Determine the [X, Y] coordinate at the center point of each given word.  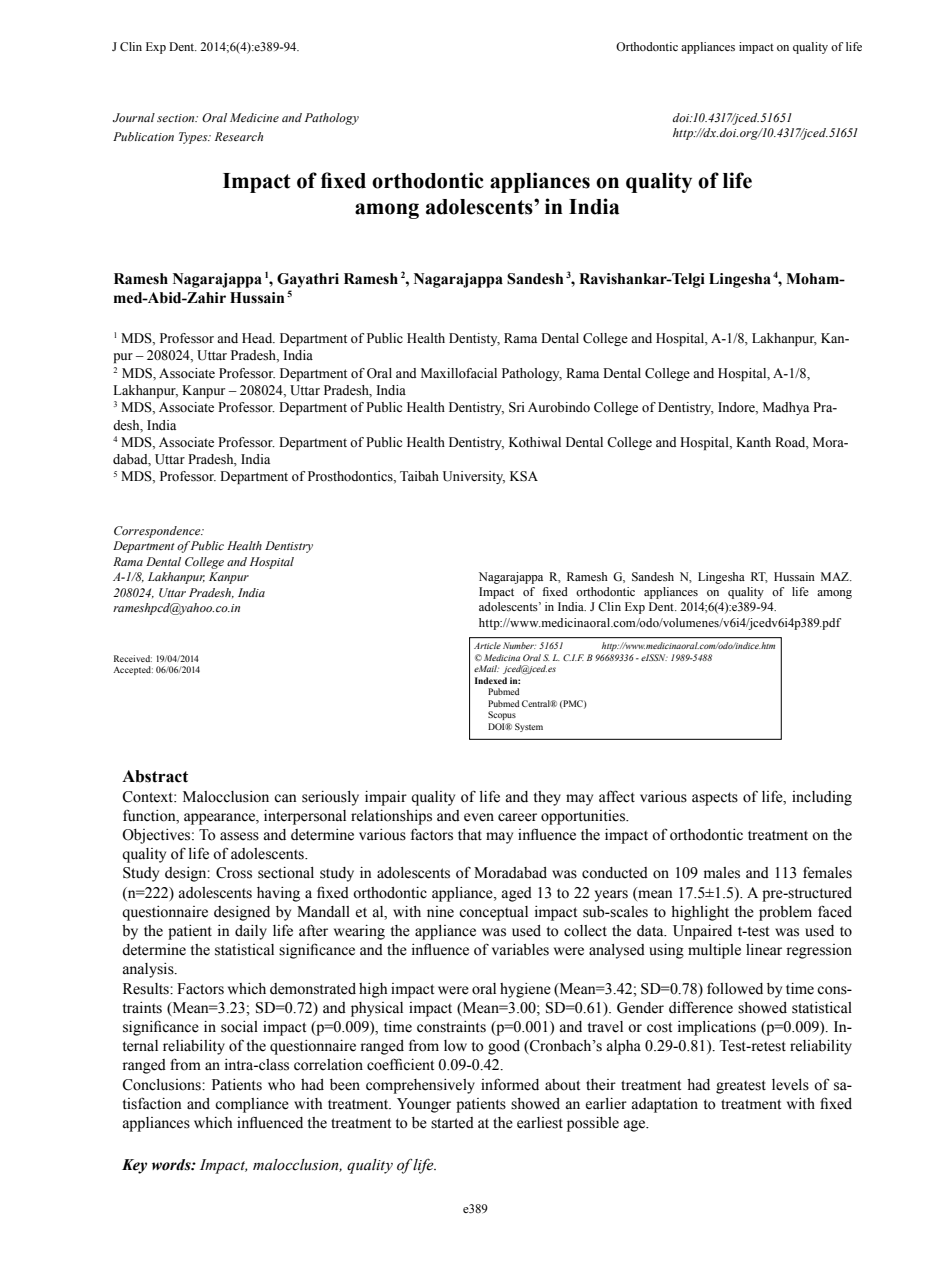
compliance [252, 1105]
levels [790, 1085]
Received [133, 658]
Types [194, 138]
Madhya [786, 408]
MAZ [836, 576]
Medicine [254, 117]
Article [487, 645]
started [452, 1123]
